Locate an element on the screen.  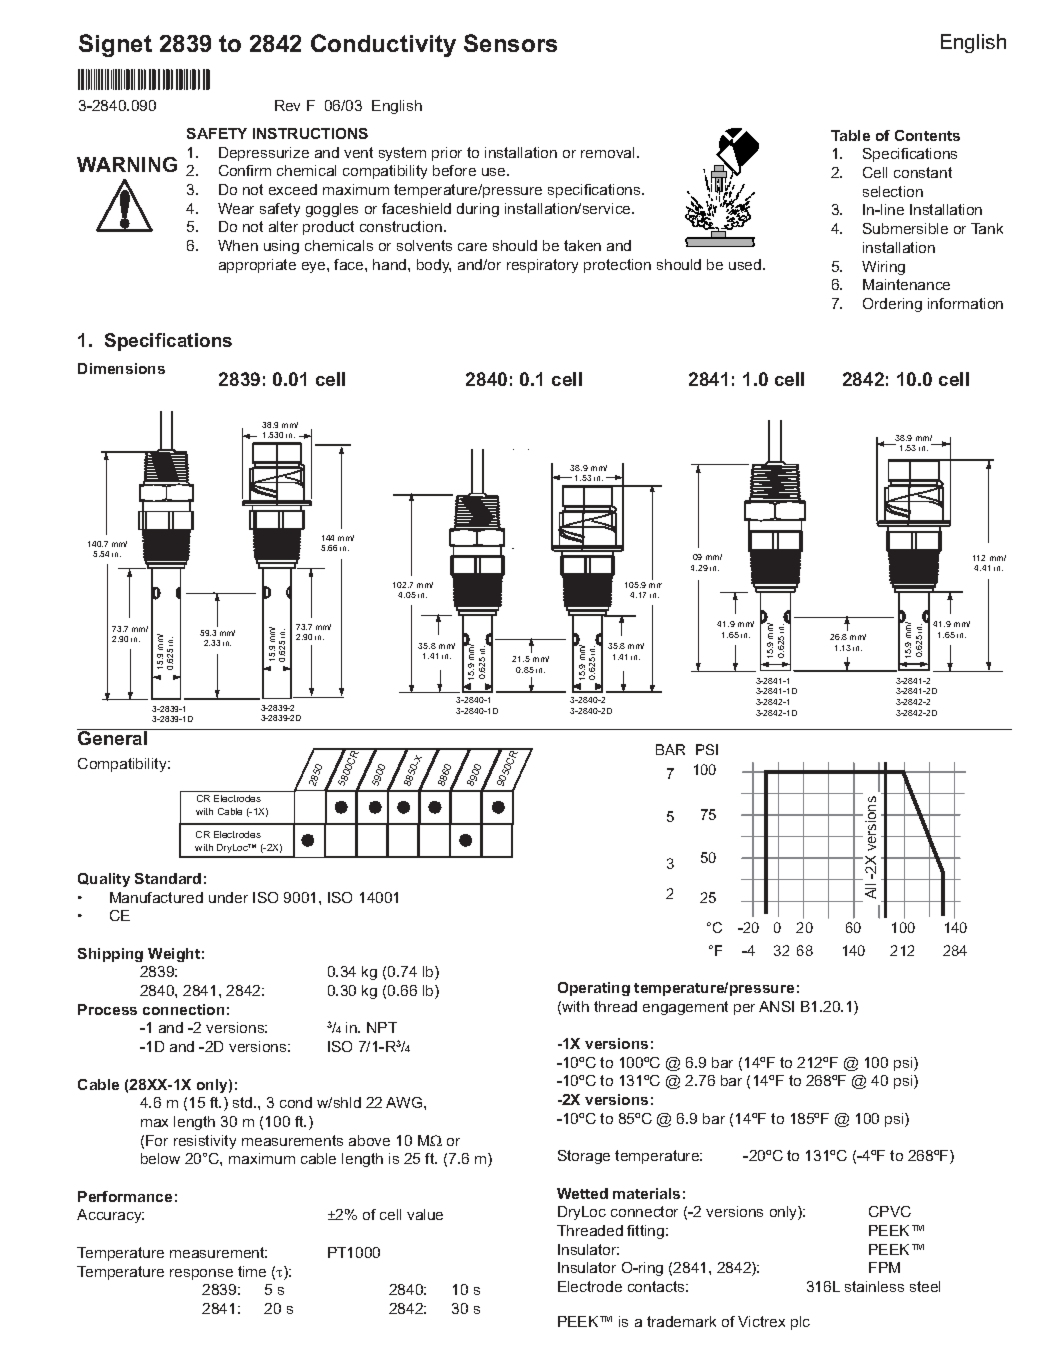
Operating is located at coordinates (594, 989).
